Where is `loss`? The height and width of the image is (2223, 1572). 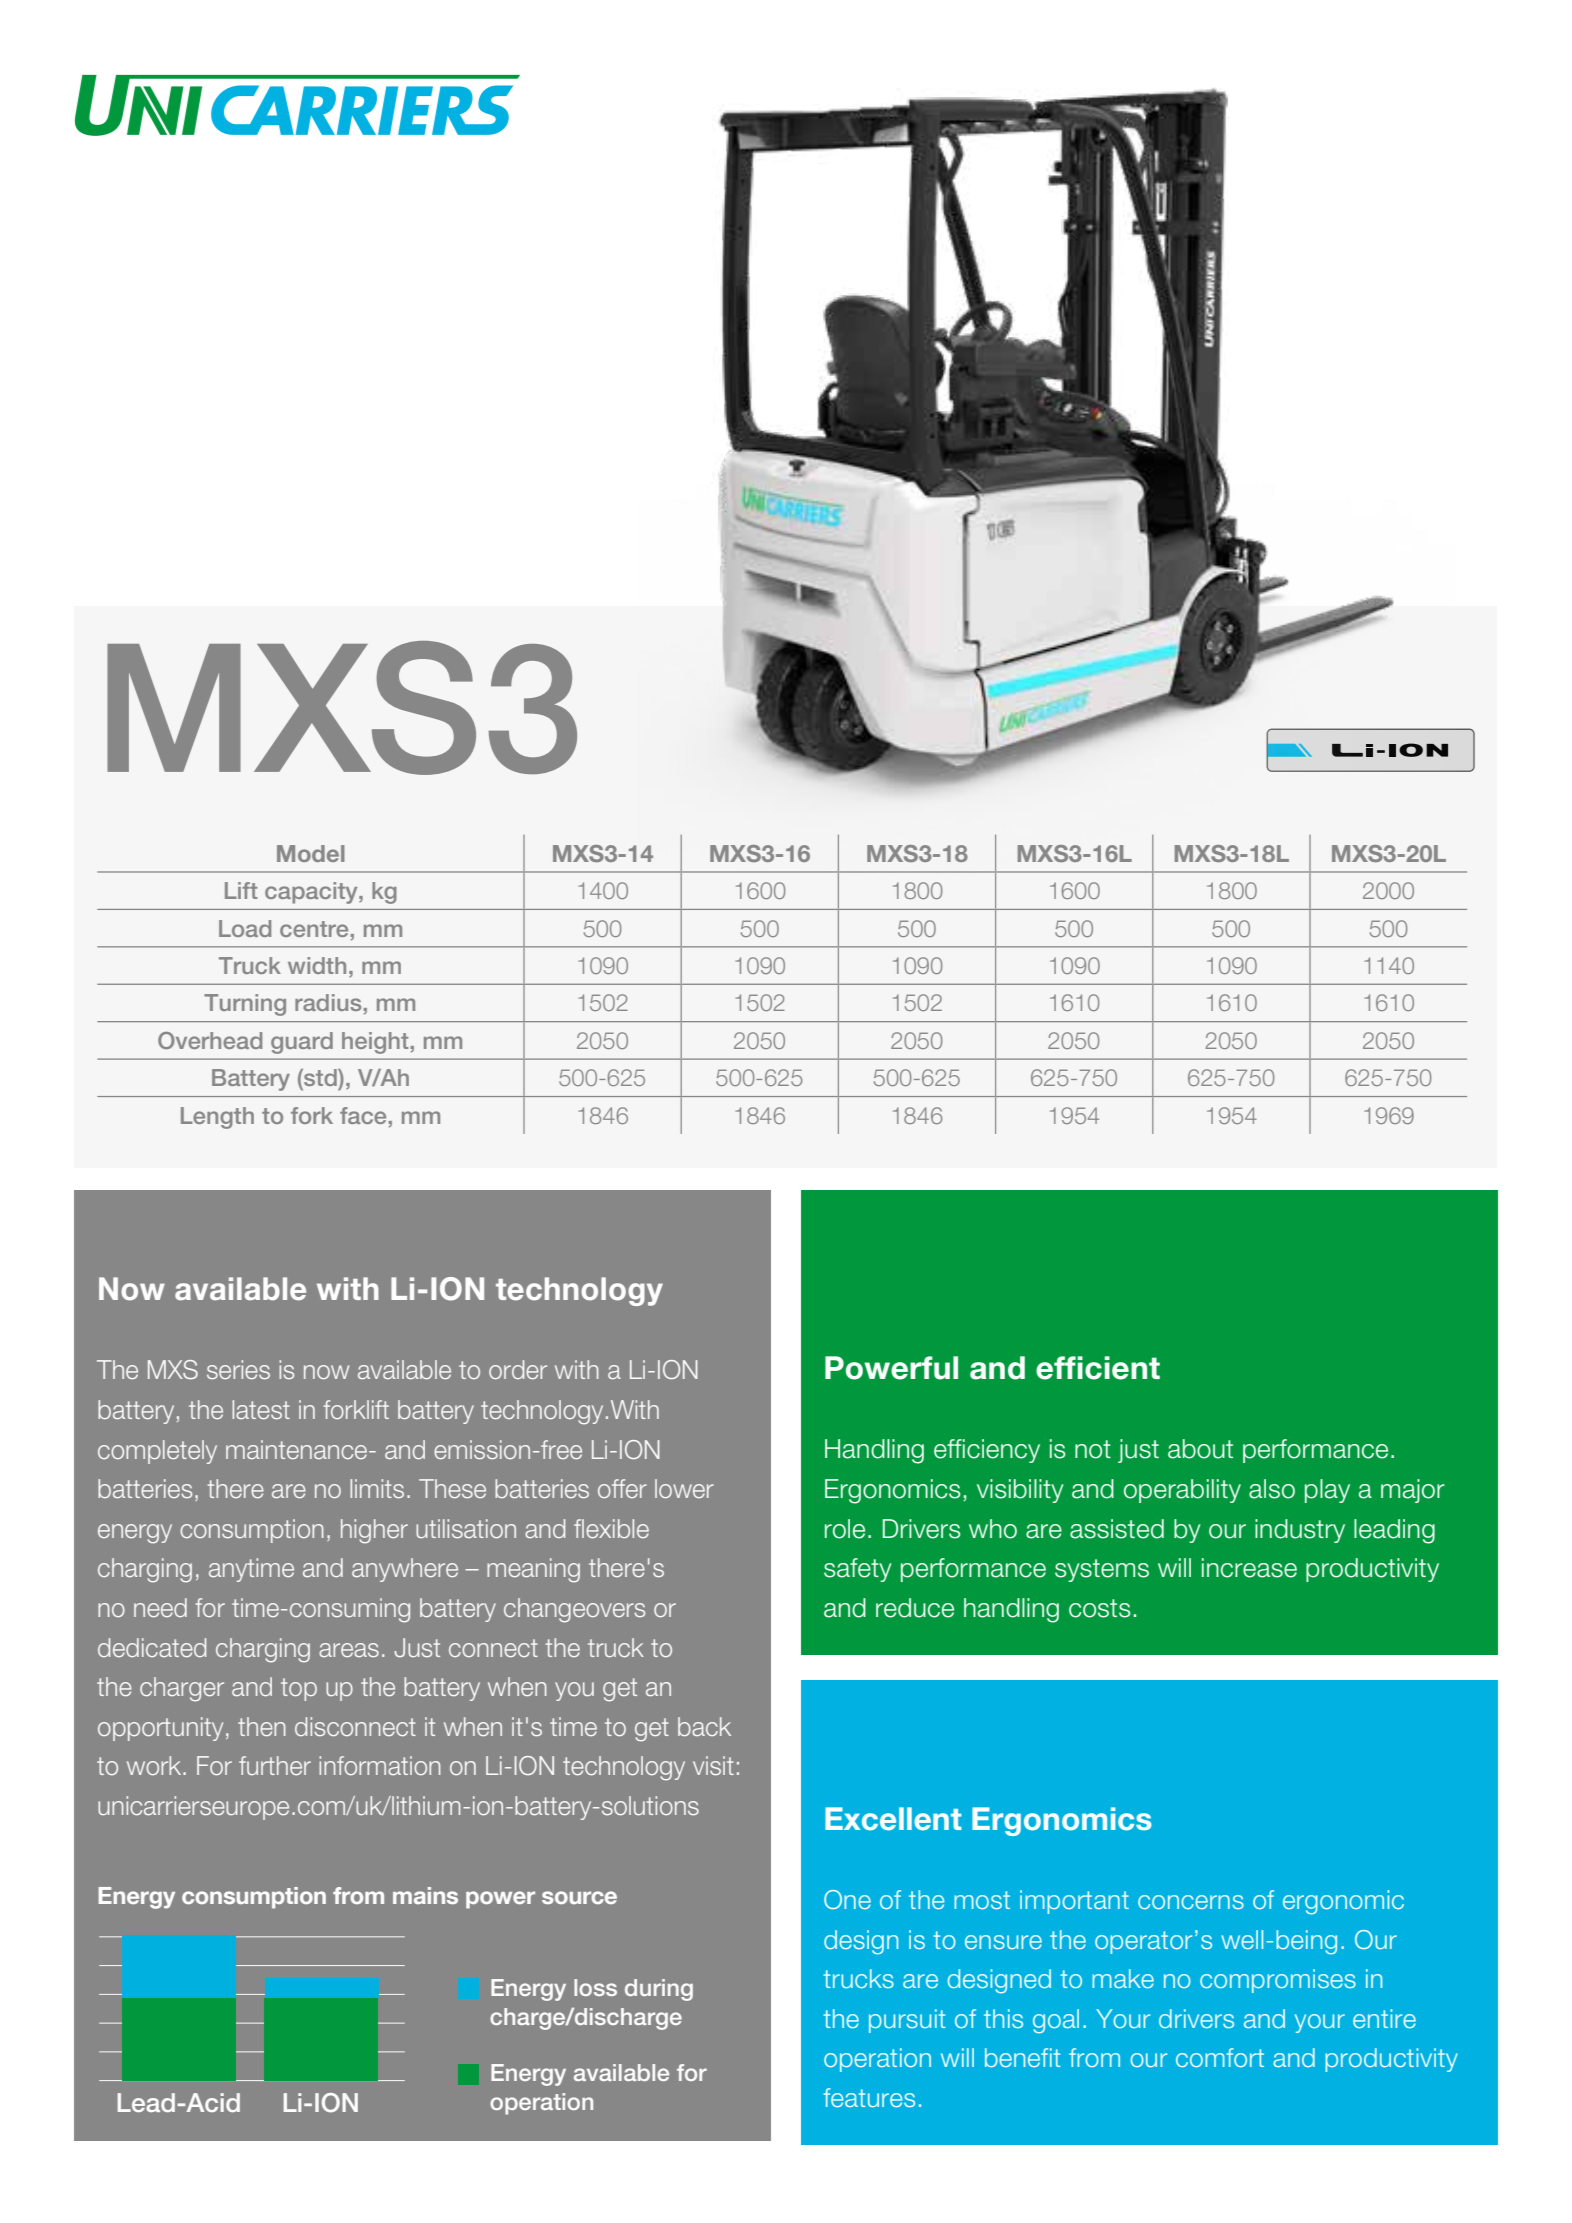 loss is located at coordinates (595, 1987).
